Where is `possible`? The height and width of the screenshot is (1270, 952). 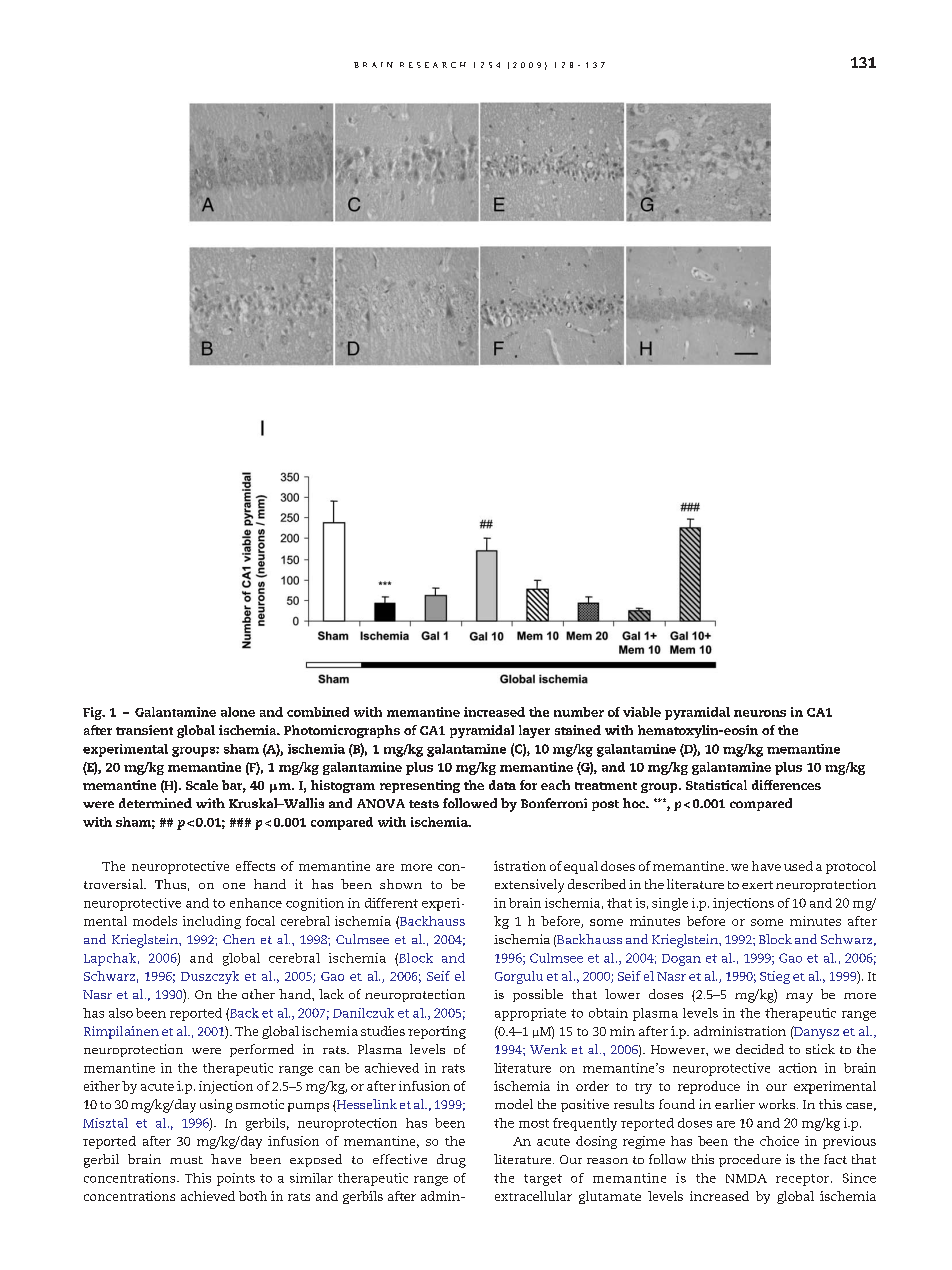
possible is located at coordinates (538, 995).
